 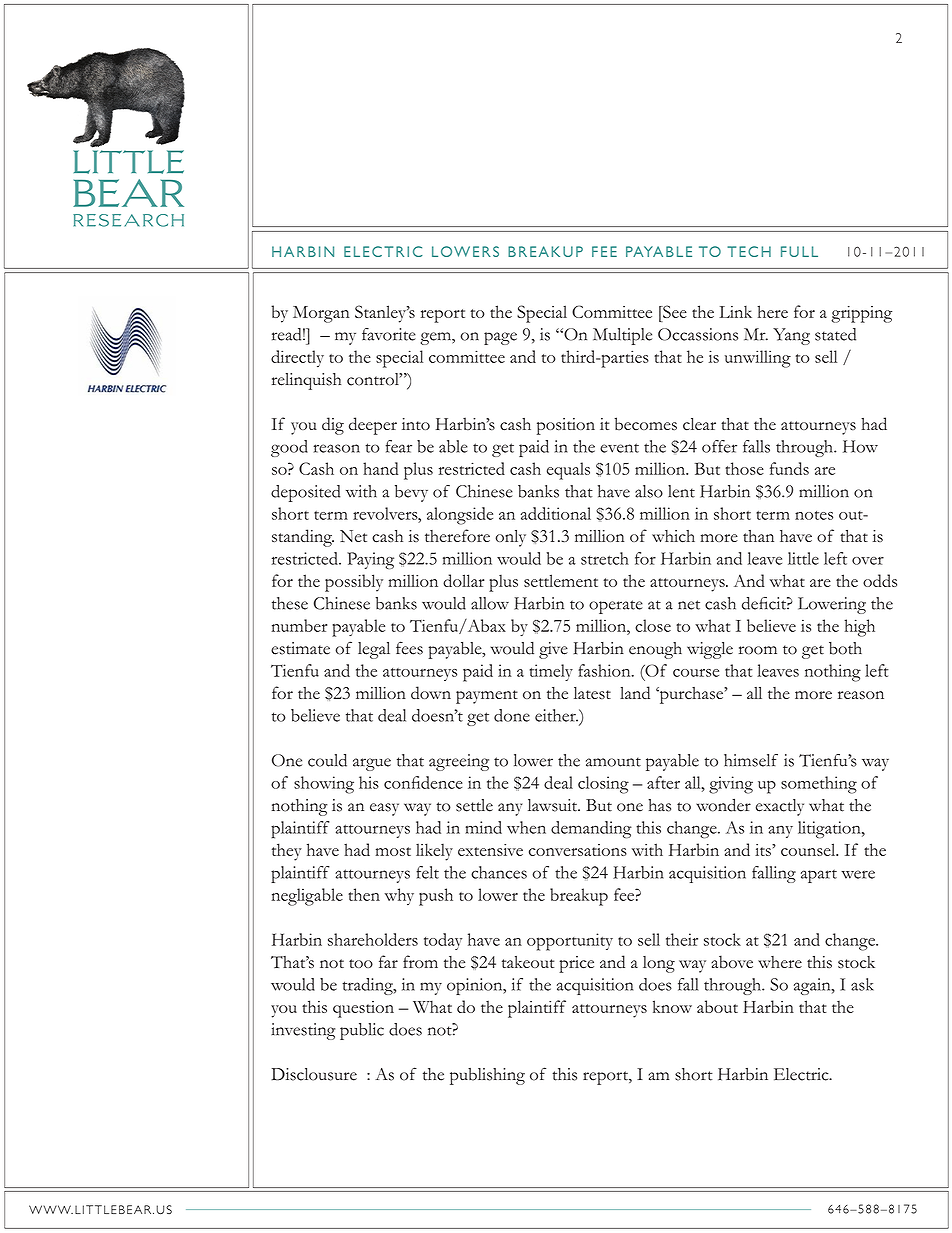 What do you see at coordinates (735, 311) in the image?
I see `Link` at bounding box center [735, 311].
